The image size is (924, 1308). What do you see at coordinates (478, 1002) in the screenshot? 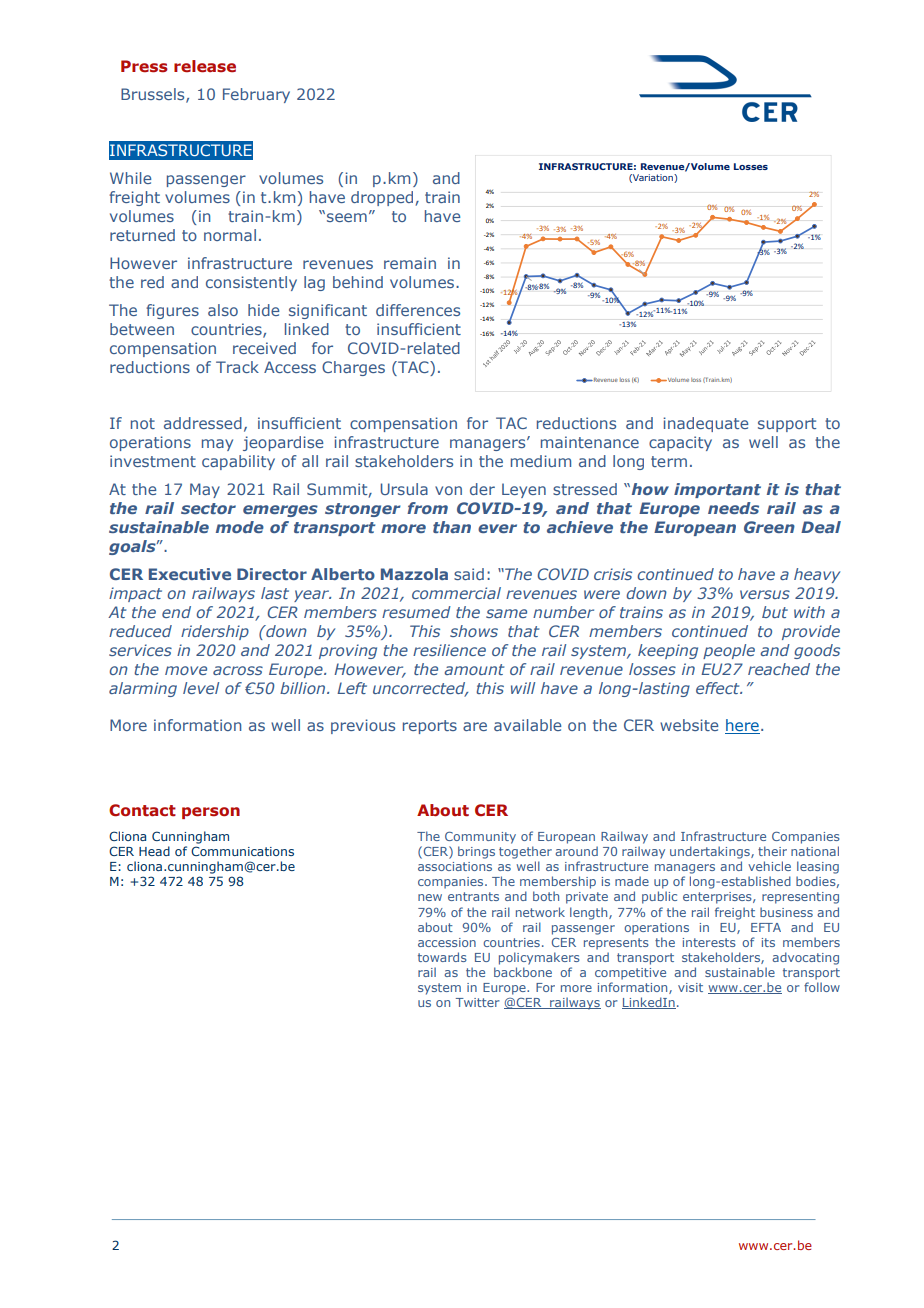
I see `Twitter` at bounding box center [478, 1002].
